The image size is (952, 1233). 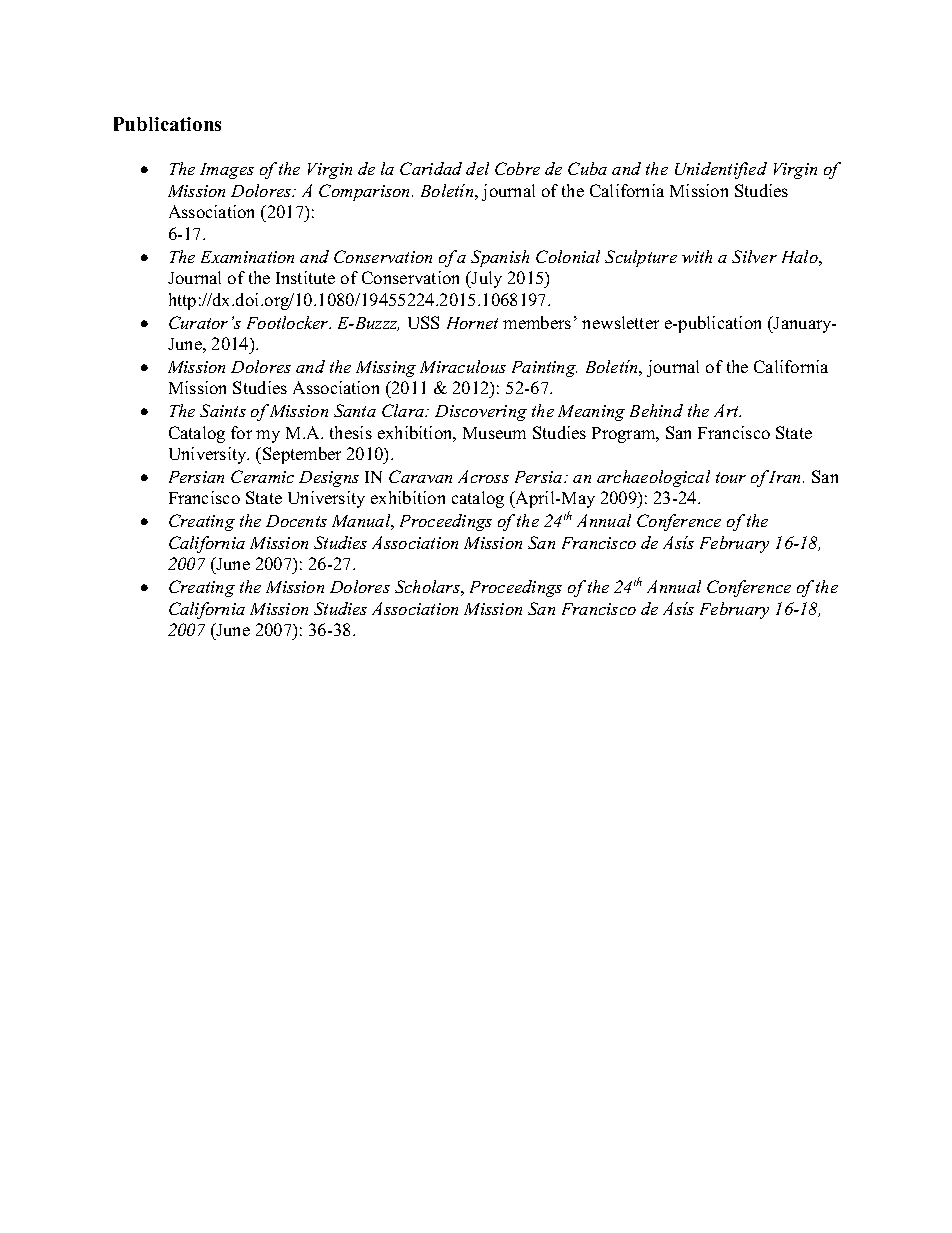 What do you see at coordinates (483, 476) in the screenshot?
I see `Across` at bounding box center [483, 476].
